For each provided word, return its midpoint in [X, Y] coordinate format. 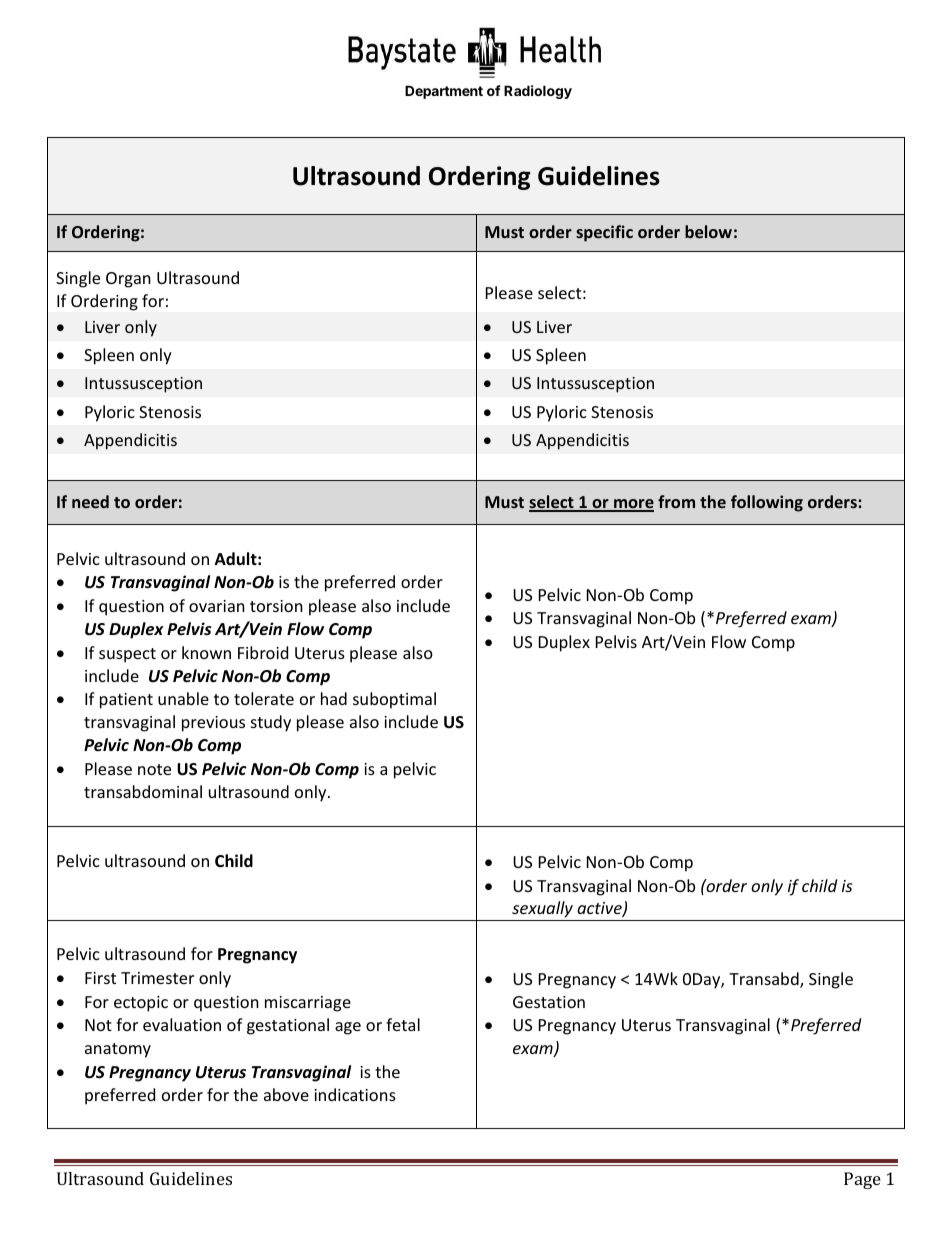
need [90, 501]
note [154, 769]
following [767, 503]
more [633, 505]
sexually [542, 911]
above [286, 1094]
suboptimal [394, 700]
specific [604, 233]
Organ [128, 280]
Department [444, 92]
